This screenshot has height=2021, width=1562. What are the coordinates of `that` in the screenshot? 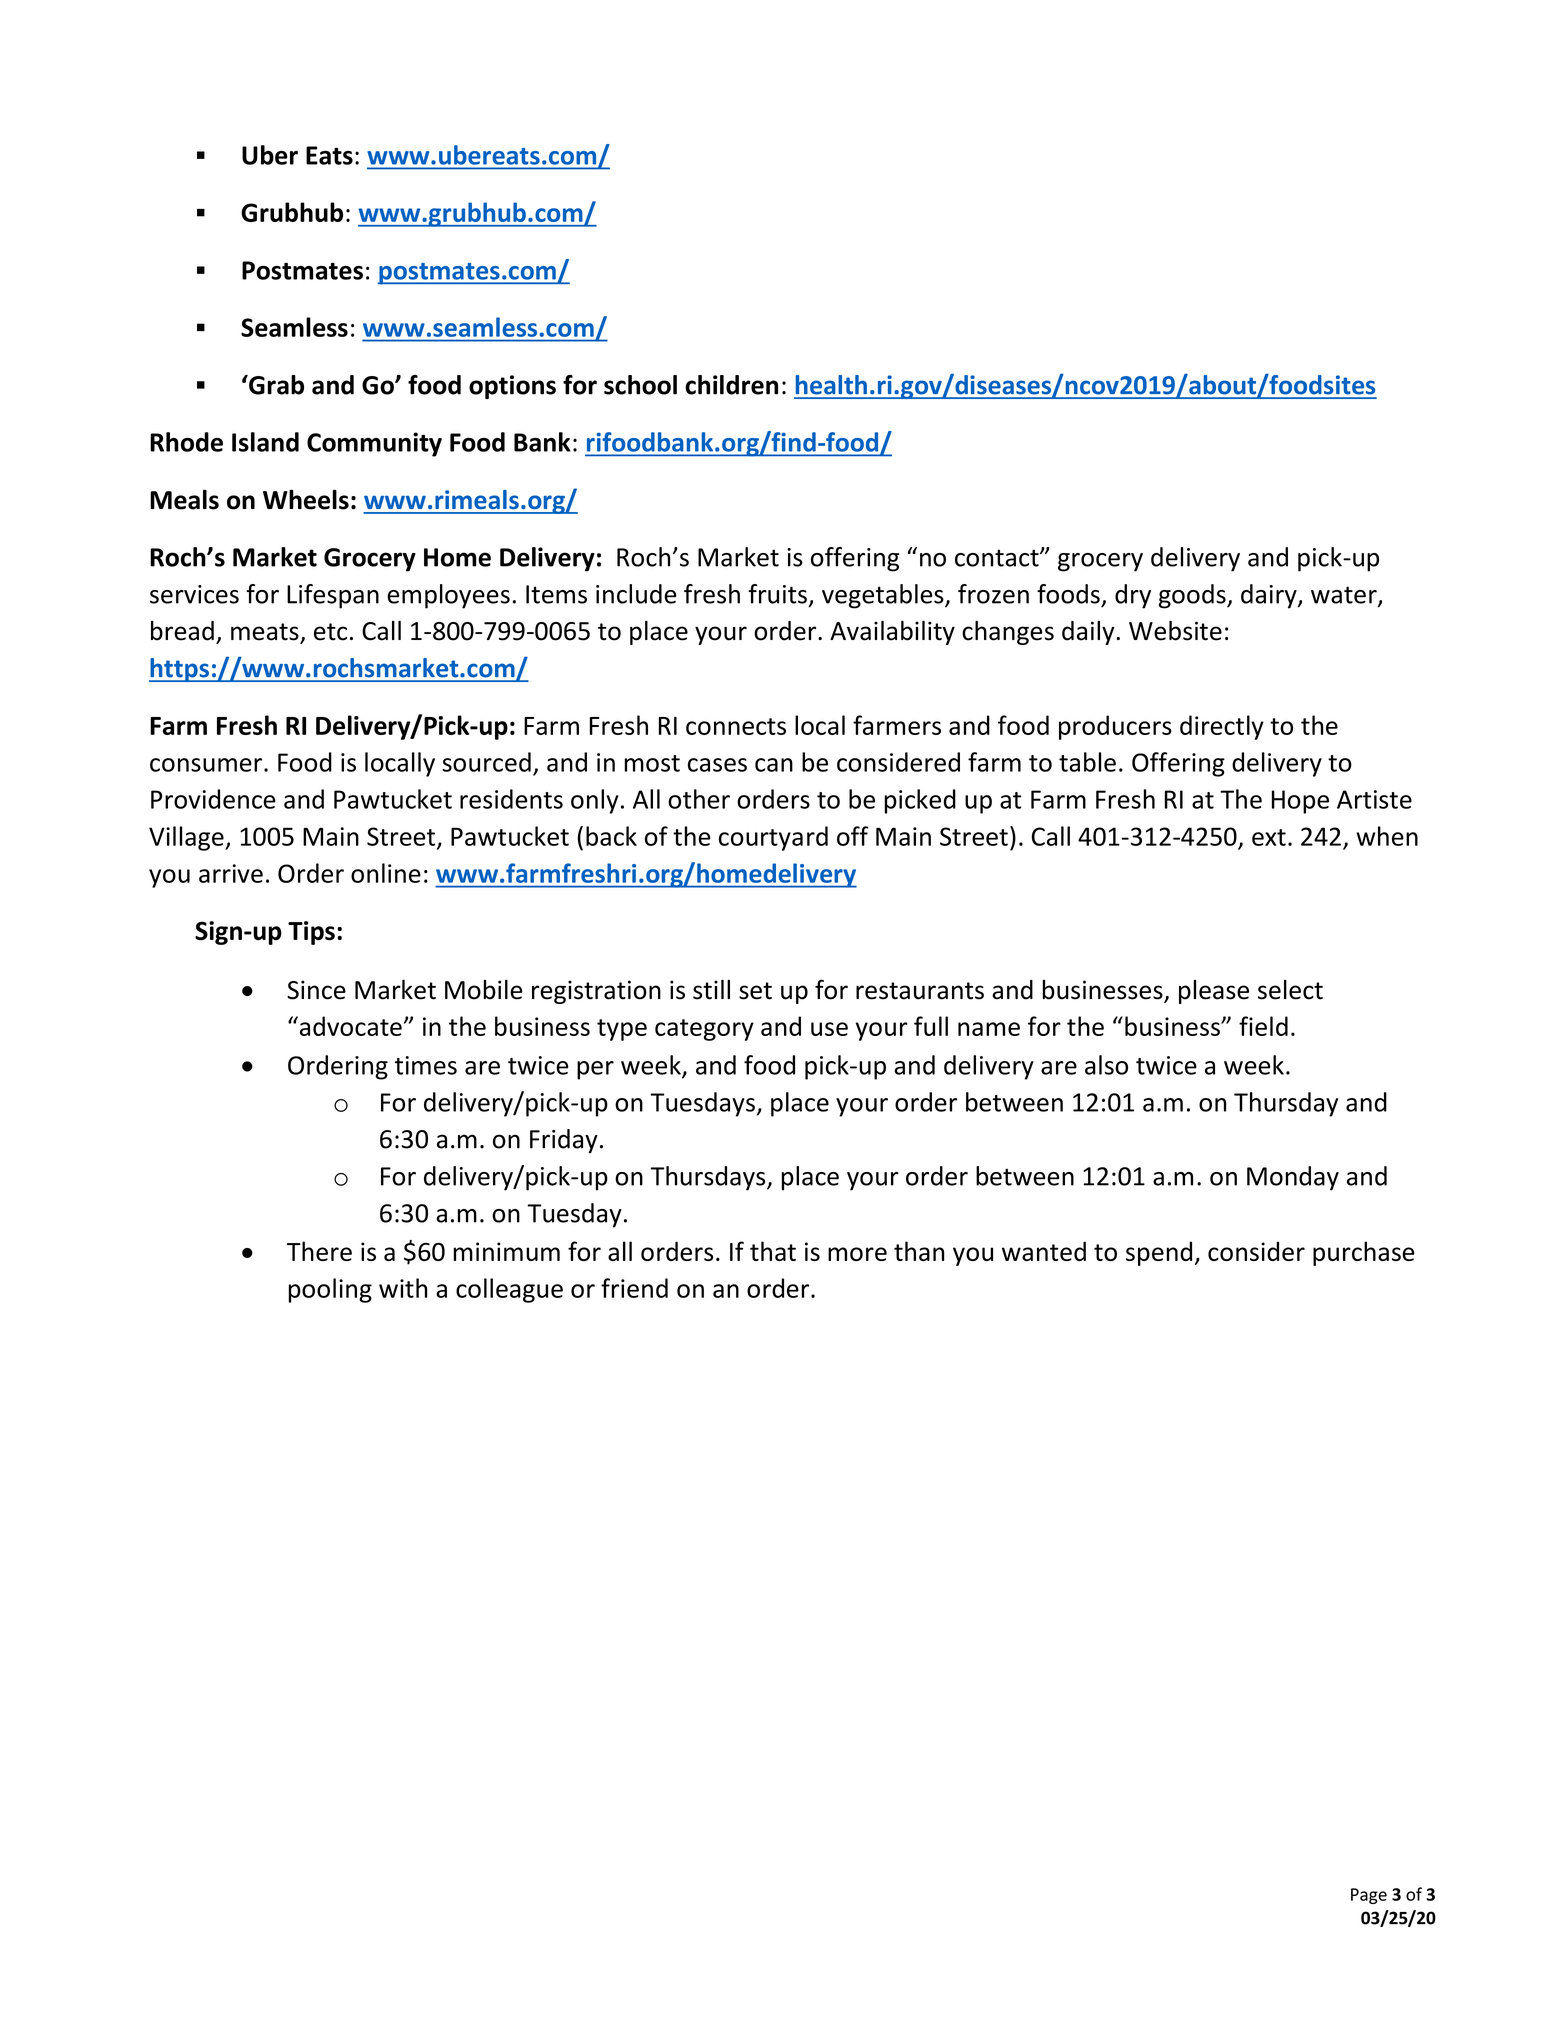 It's located at (773, 1251).
